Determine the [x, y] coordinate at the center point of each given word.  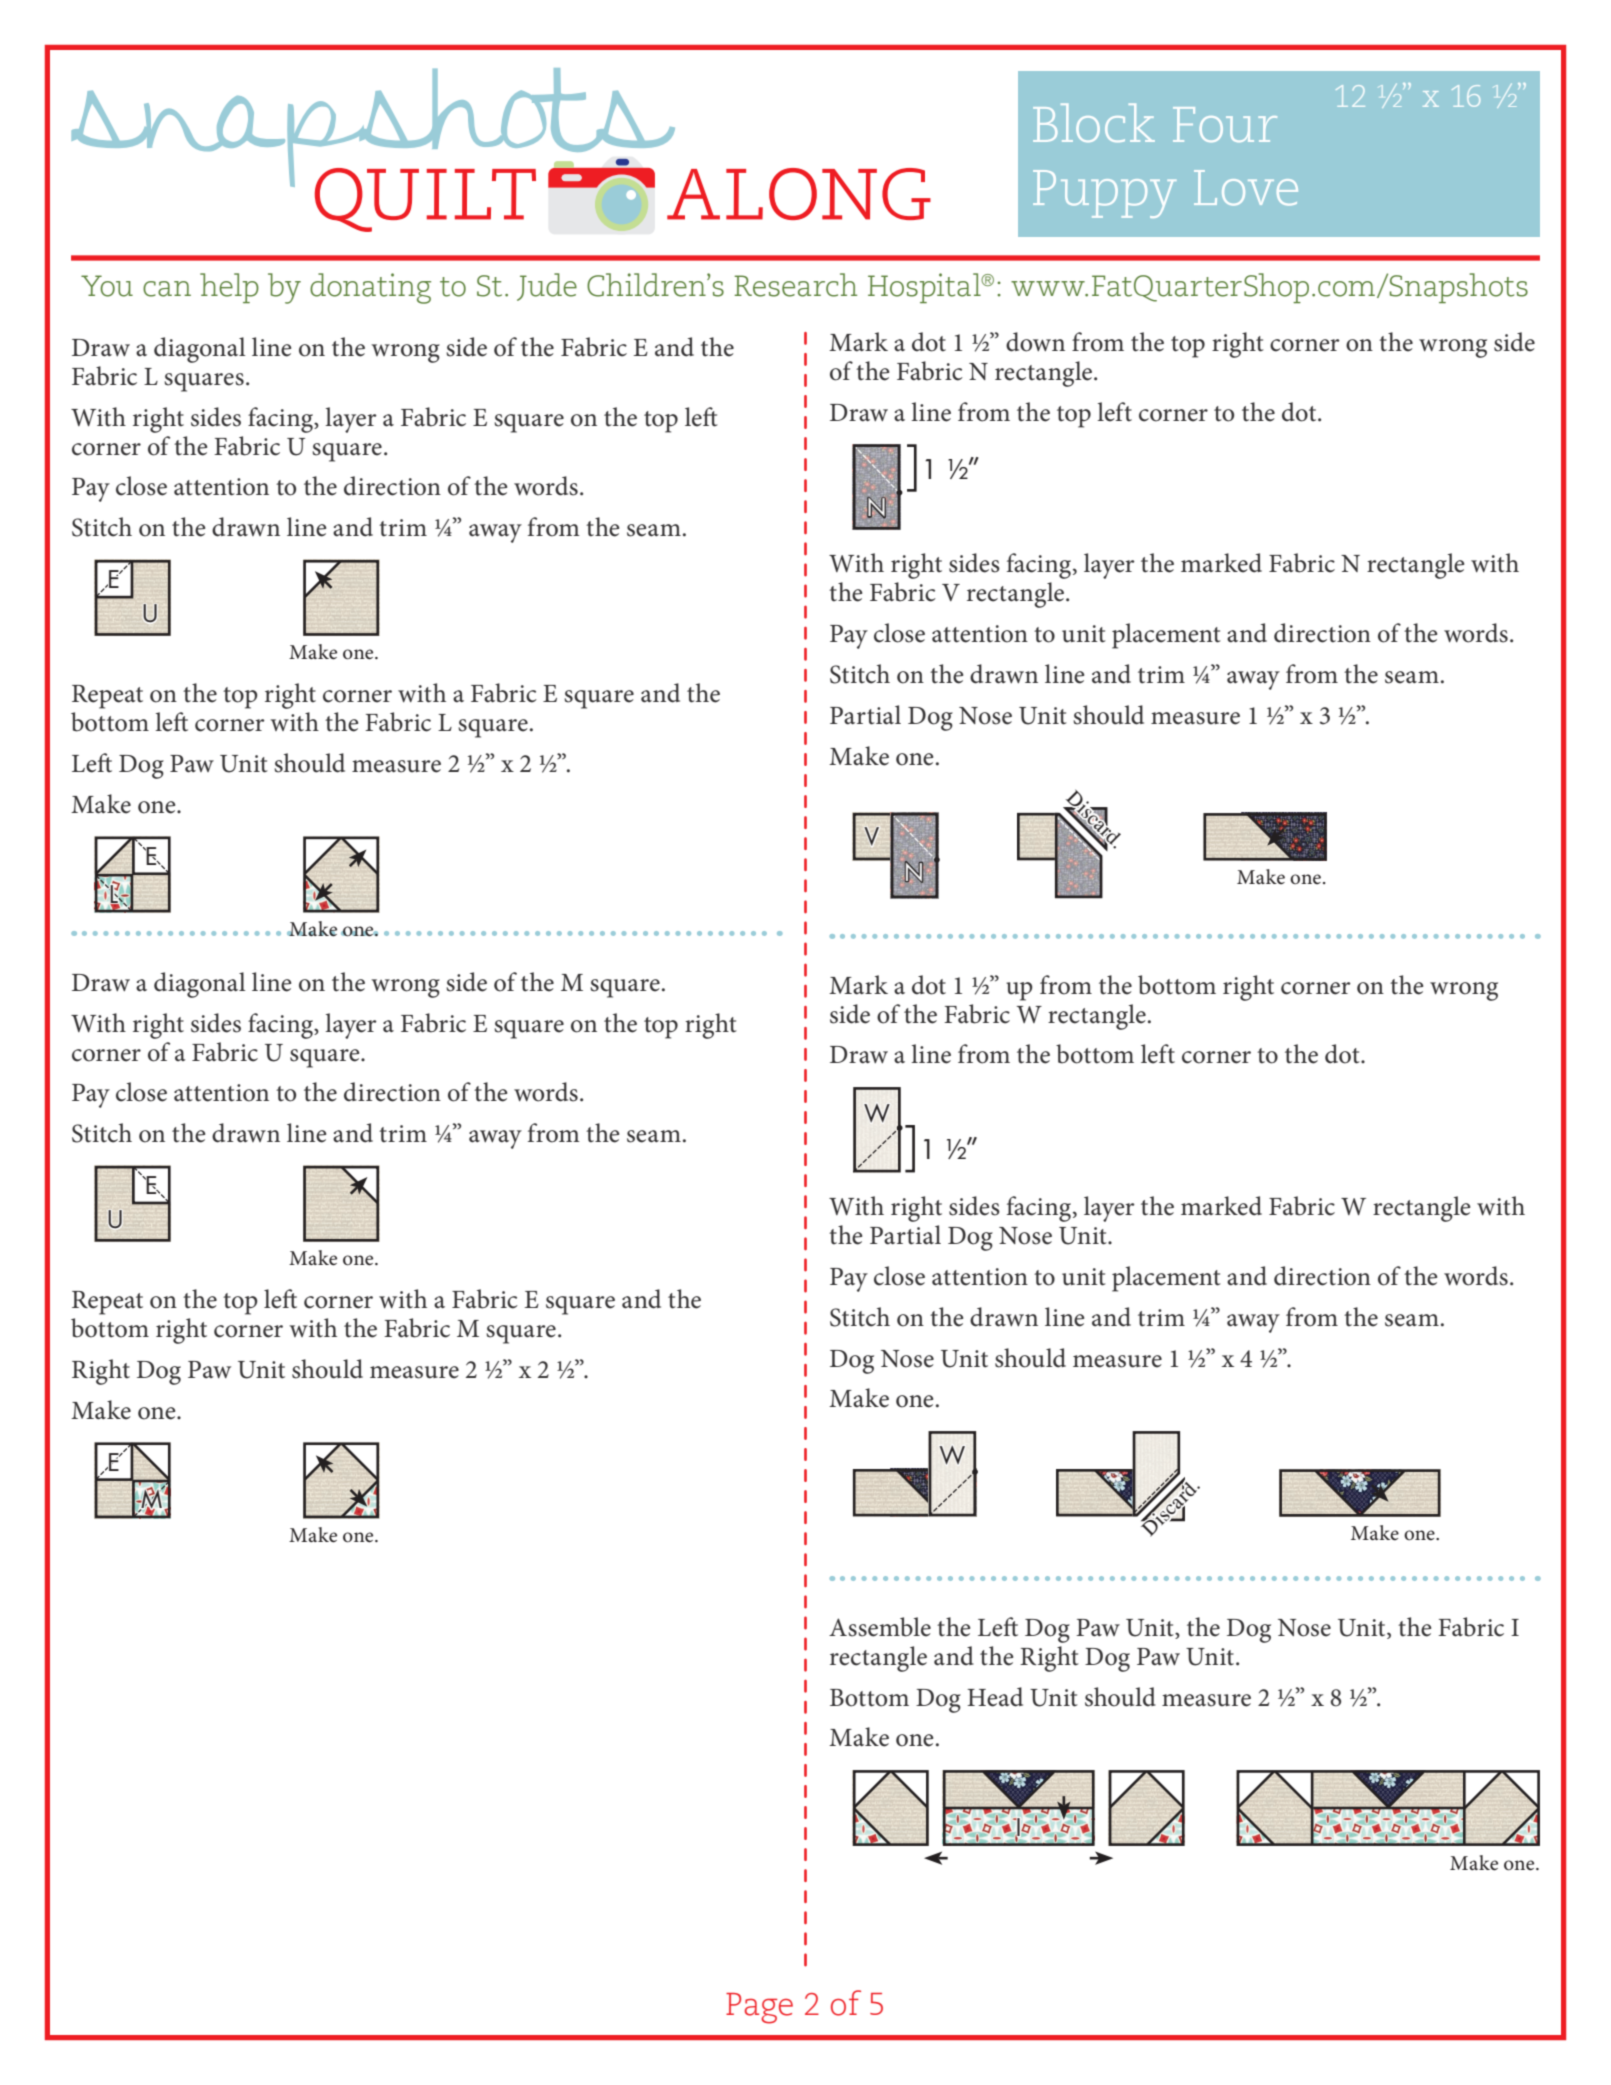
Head [995, 1697]
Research [795, 285]
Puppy [1104, 194]
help [229, 288]
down [1035, 342]
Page [759, 2008]
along [799, 194]
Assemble [880, 1627]
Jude [547, 287]
